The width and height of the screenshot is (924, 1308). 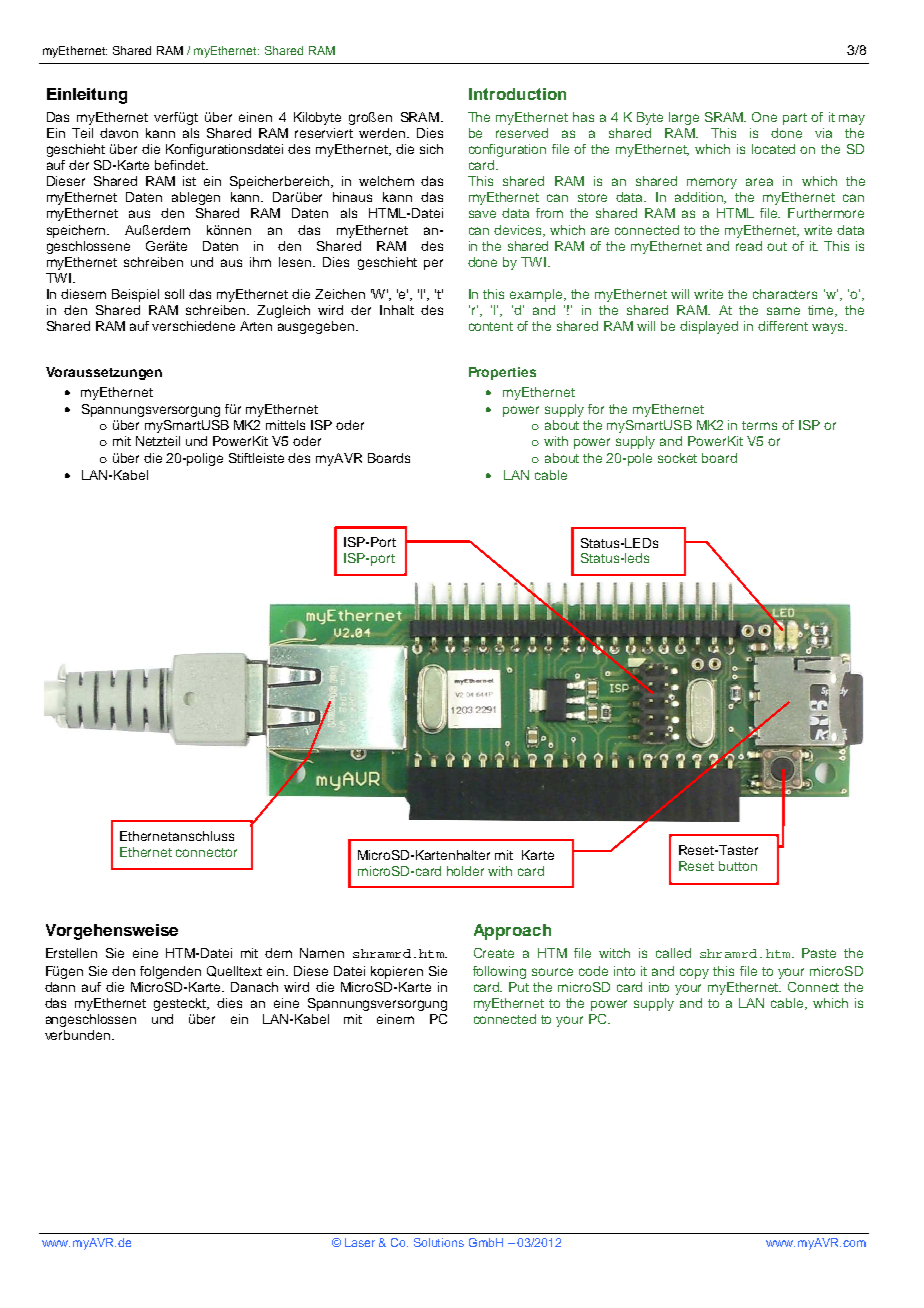 I want to click on located, so click(x=773, y=149).
